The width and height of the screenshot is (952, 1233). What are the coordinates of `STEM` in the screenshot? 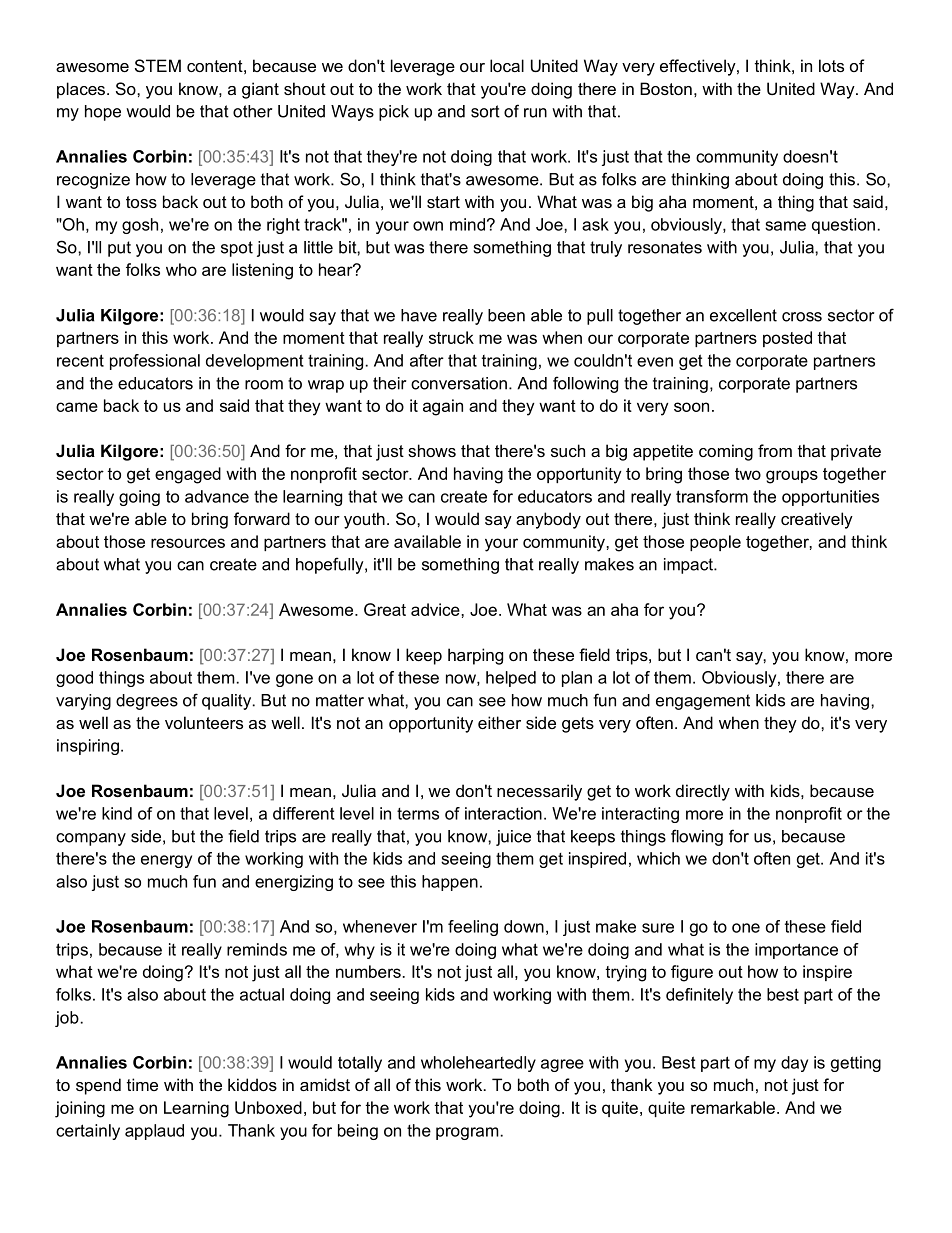 It's located at (158, 65).
